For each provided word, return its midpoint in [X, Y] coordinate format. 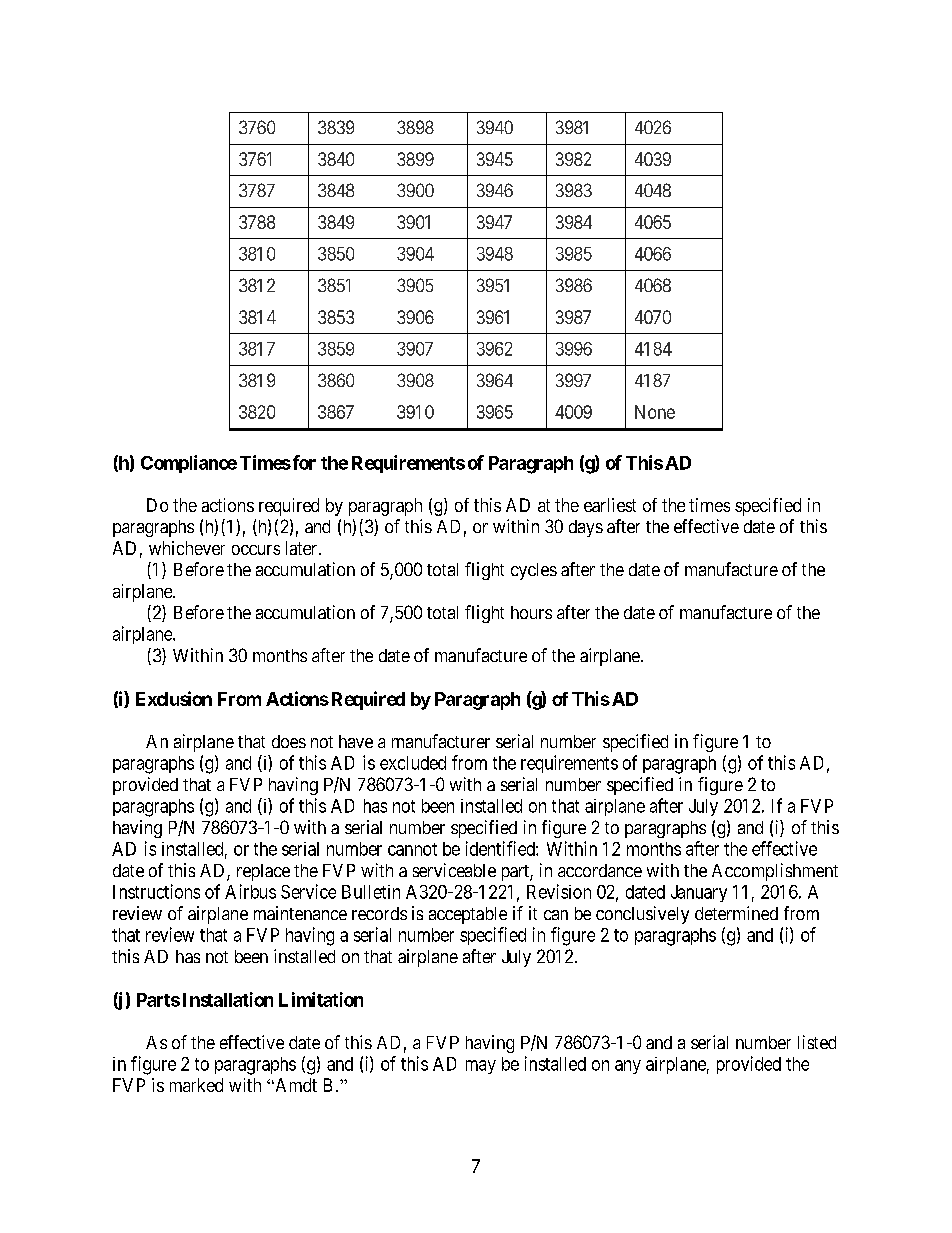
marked [196, 1085]
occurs [256, 550]
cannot [412, 849]
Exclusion [174, 698]
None [655, 412]
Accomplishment [775, 872]
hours [531, 612]
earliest [610, 505]
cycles [534, 571]
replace [263, 872]
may [481, 1067]
